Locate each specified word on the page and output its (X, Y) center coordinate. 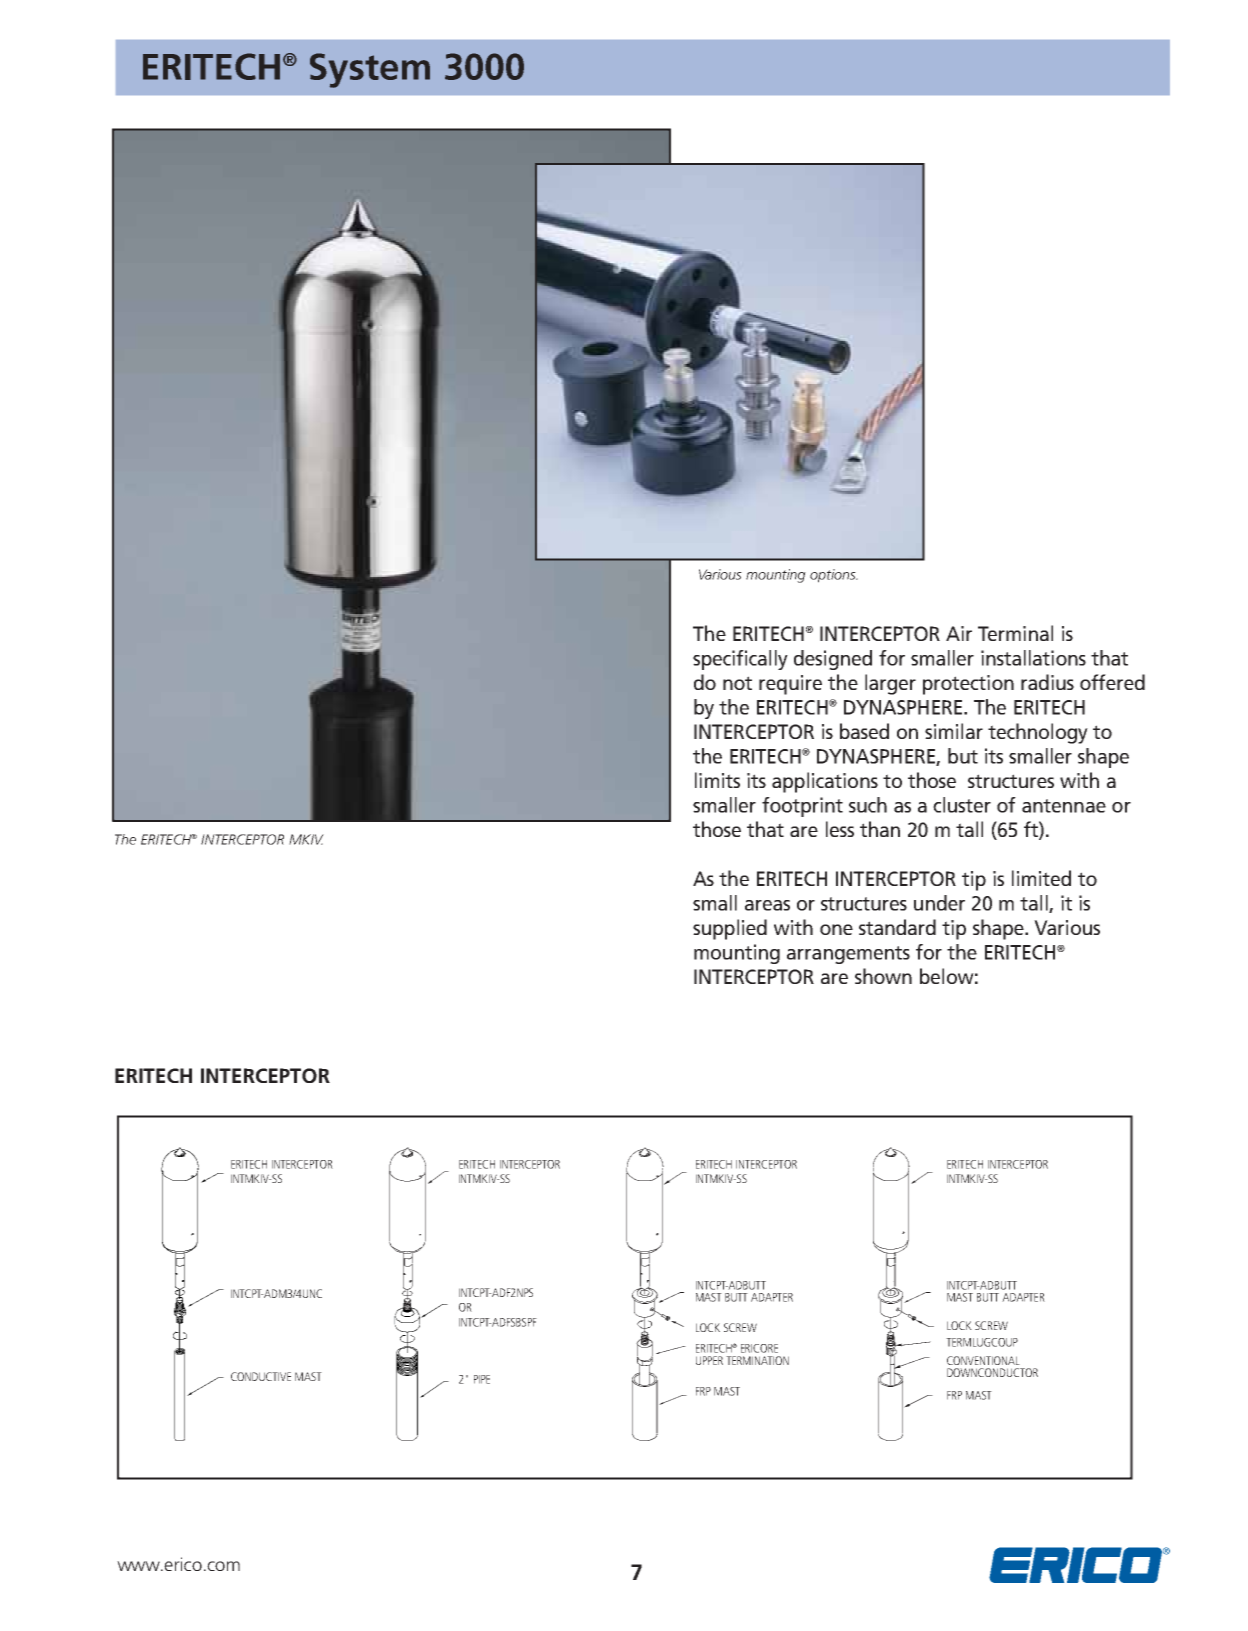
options (834, 576)
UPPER (709, 1360)
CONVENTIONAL (983, 1360)
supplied (730, 929)
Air (959, 633)
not (737, 683)
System (370, 70)
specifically (740, 660)
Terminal (1015, 633)
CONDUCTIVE (261, 1376)
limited (1041, 878)
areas (767, 905)
